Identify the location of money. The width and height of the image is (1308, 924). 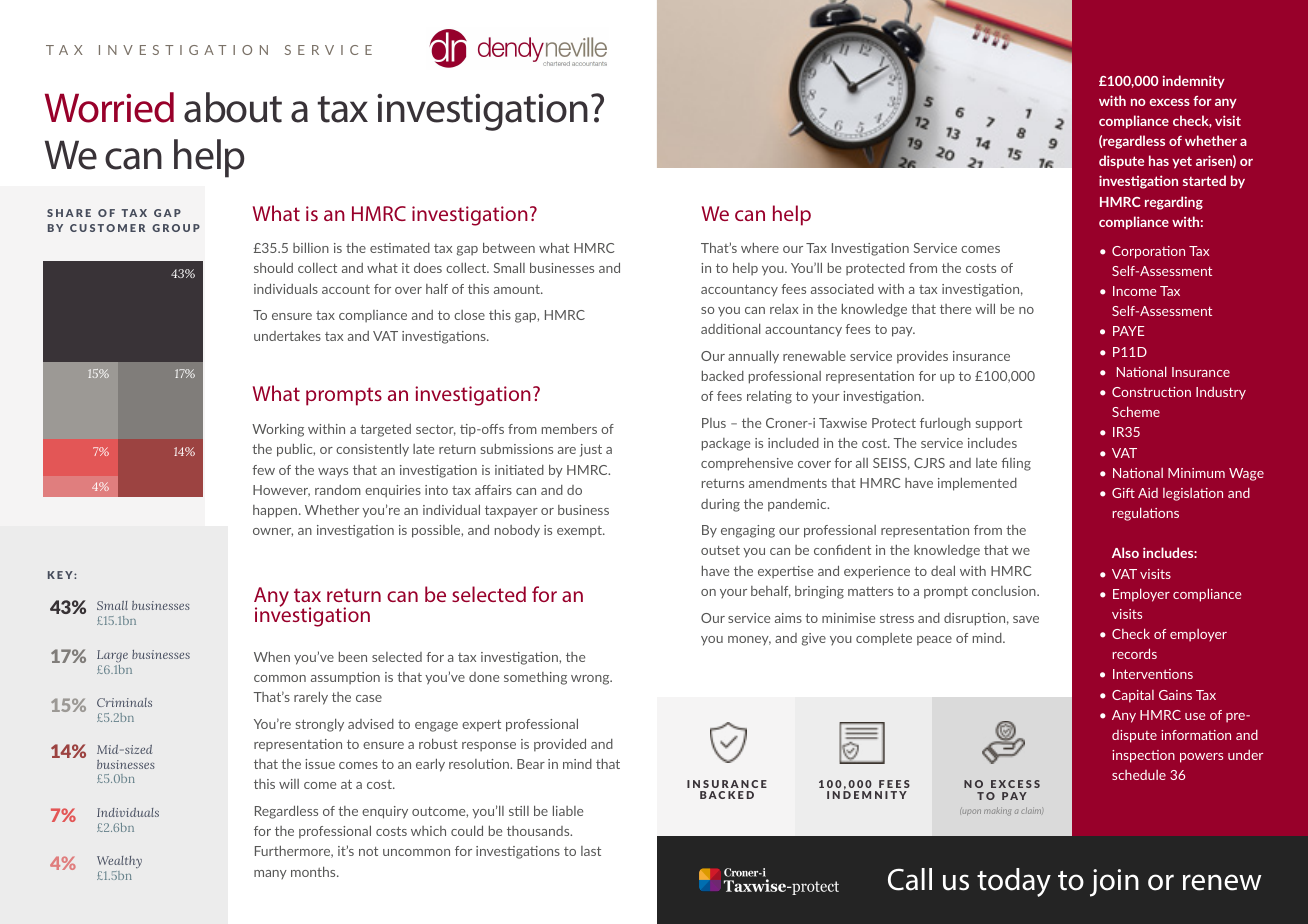
(749, 640).
